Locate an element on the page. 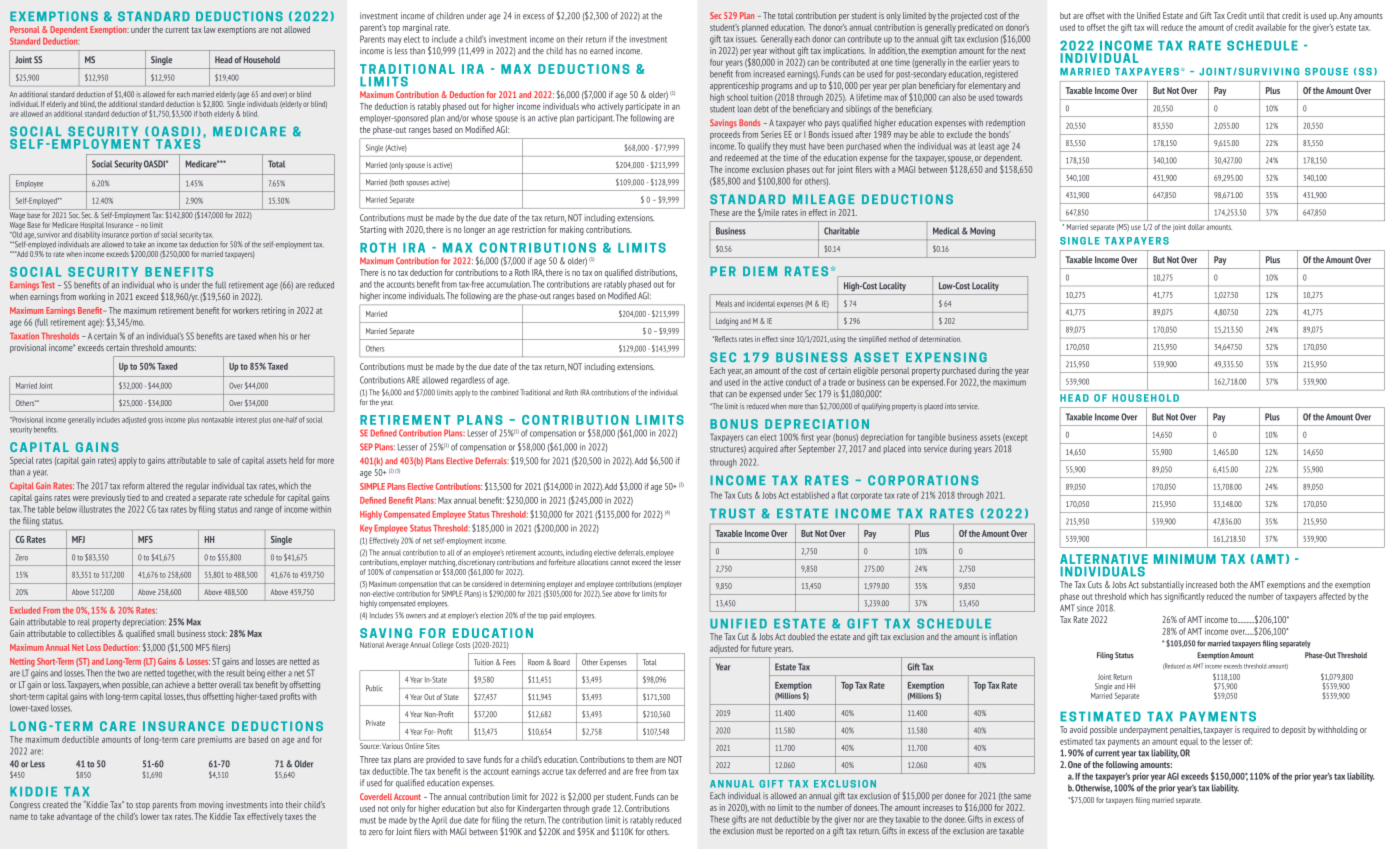 The width and height of the document is (1400, 849). same is located at coordinates (1022, 796).
